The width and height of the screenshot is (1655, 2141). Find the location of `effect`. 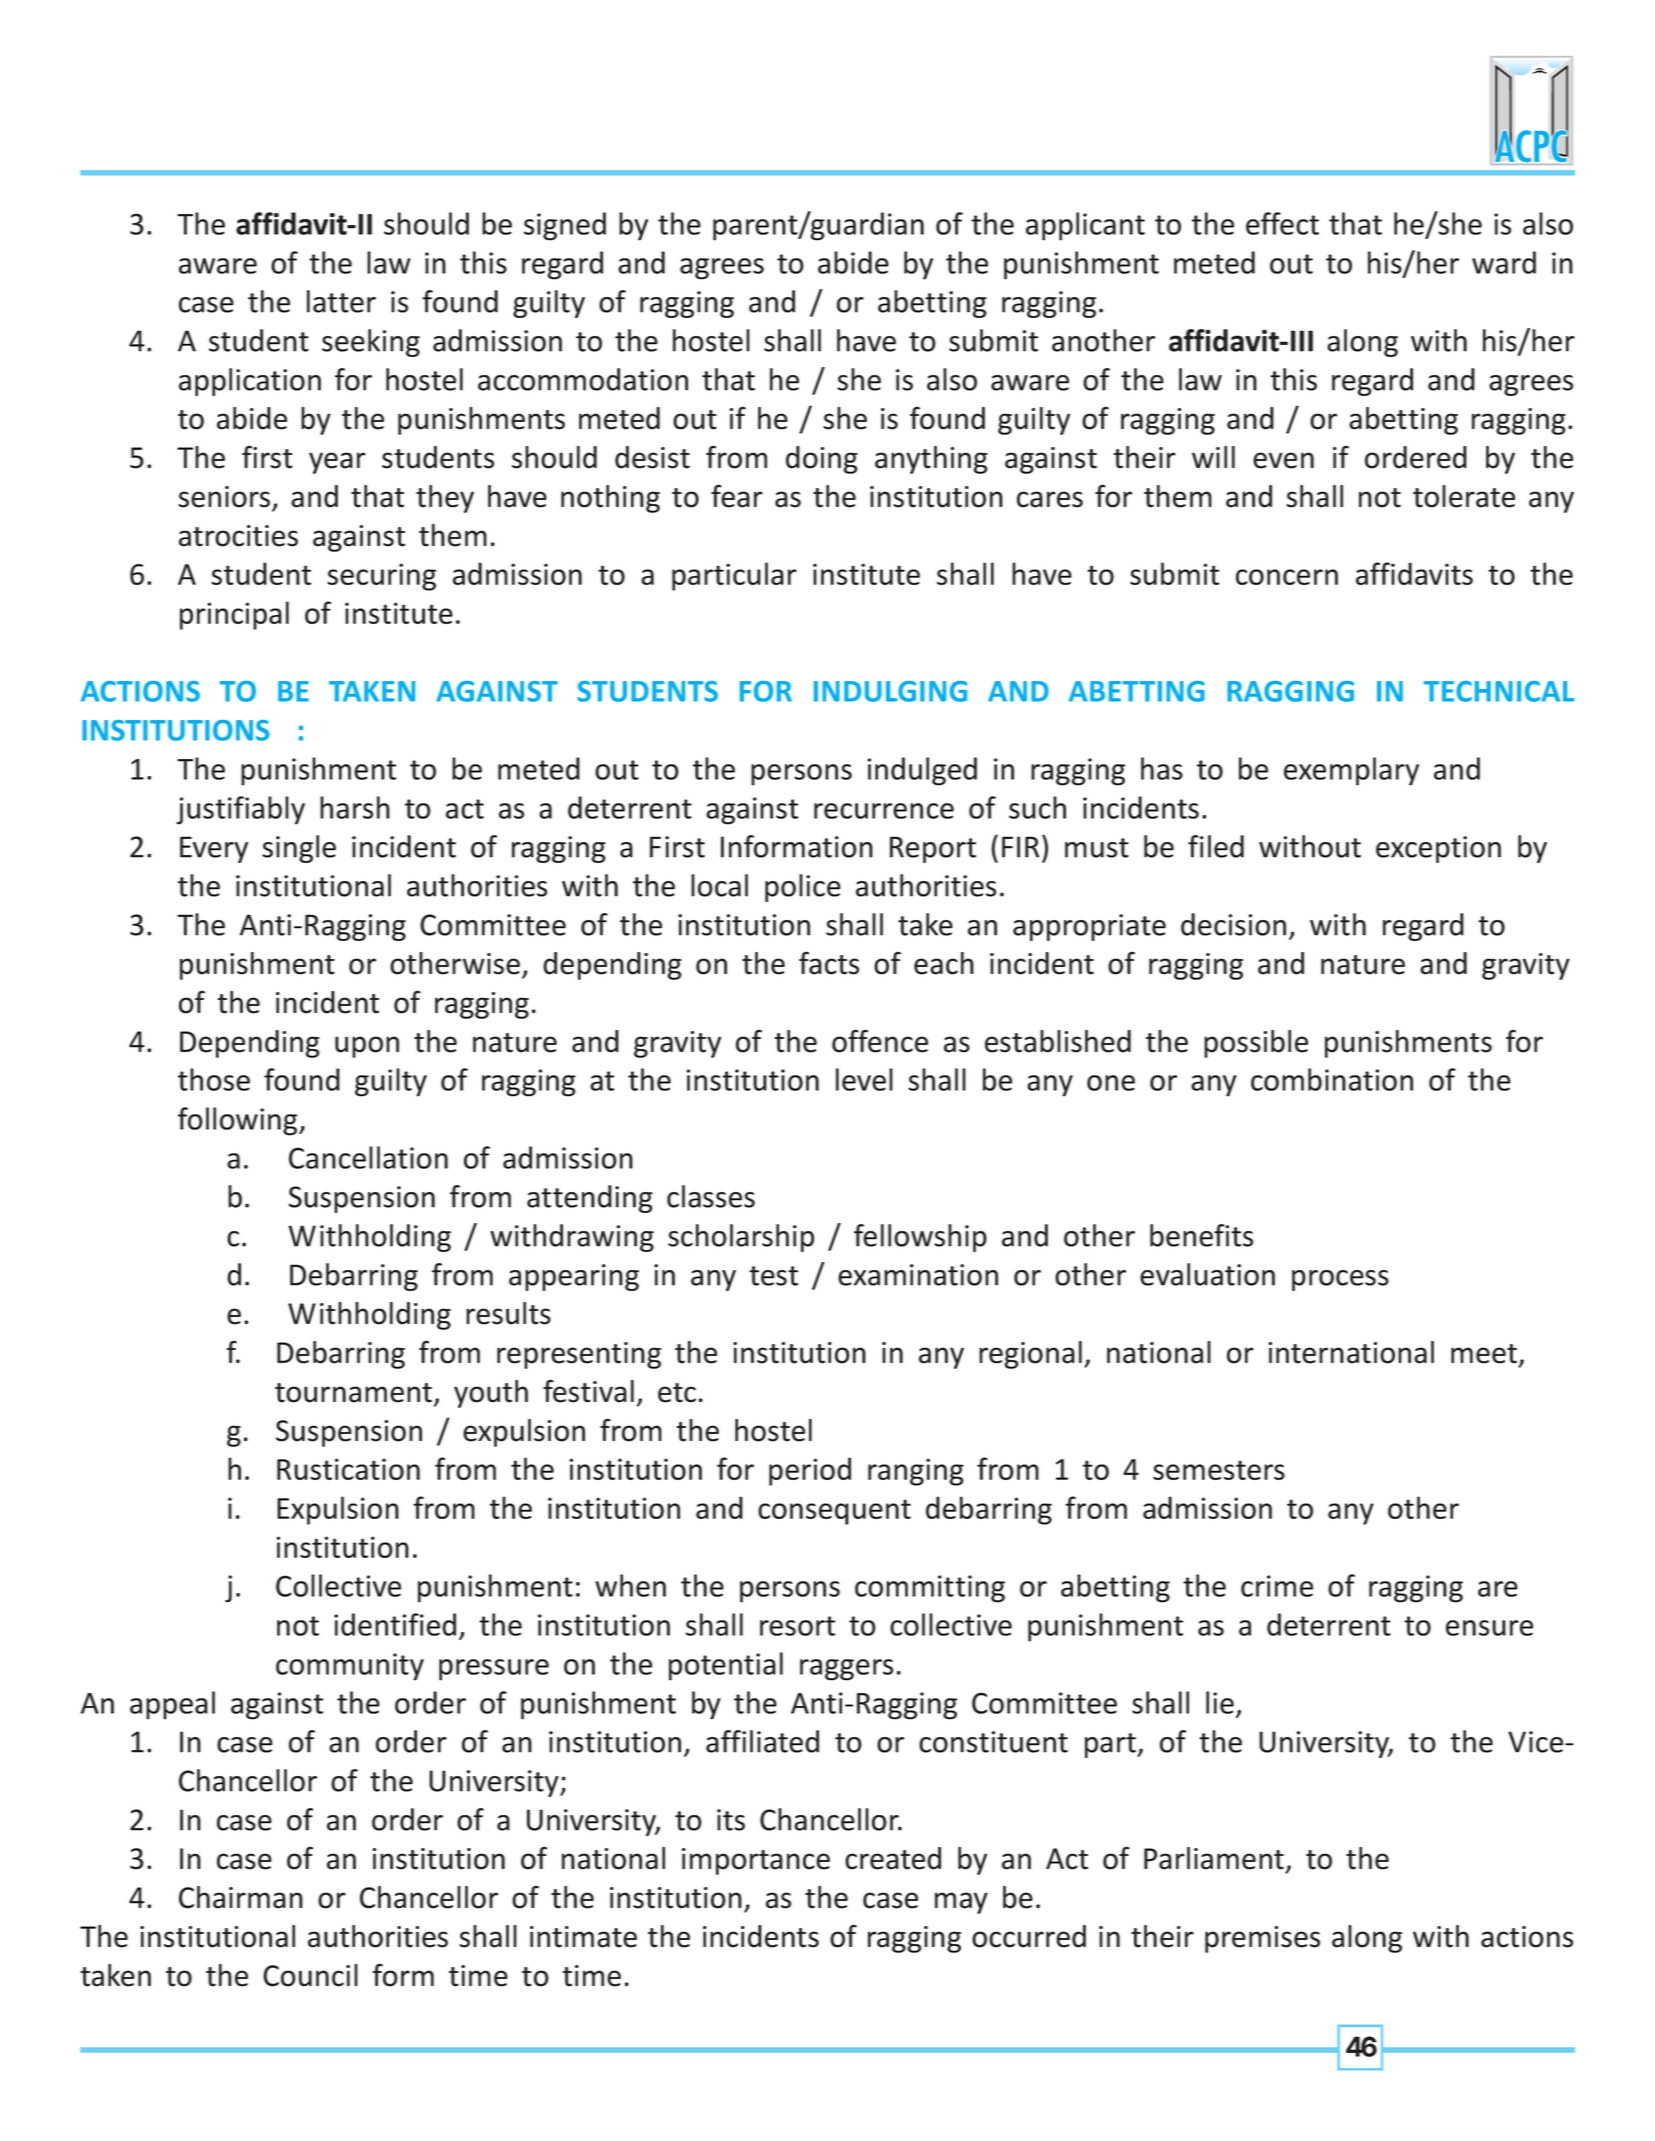

effect is located at coordinates (1282, 223).
